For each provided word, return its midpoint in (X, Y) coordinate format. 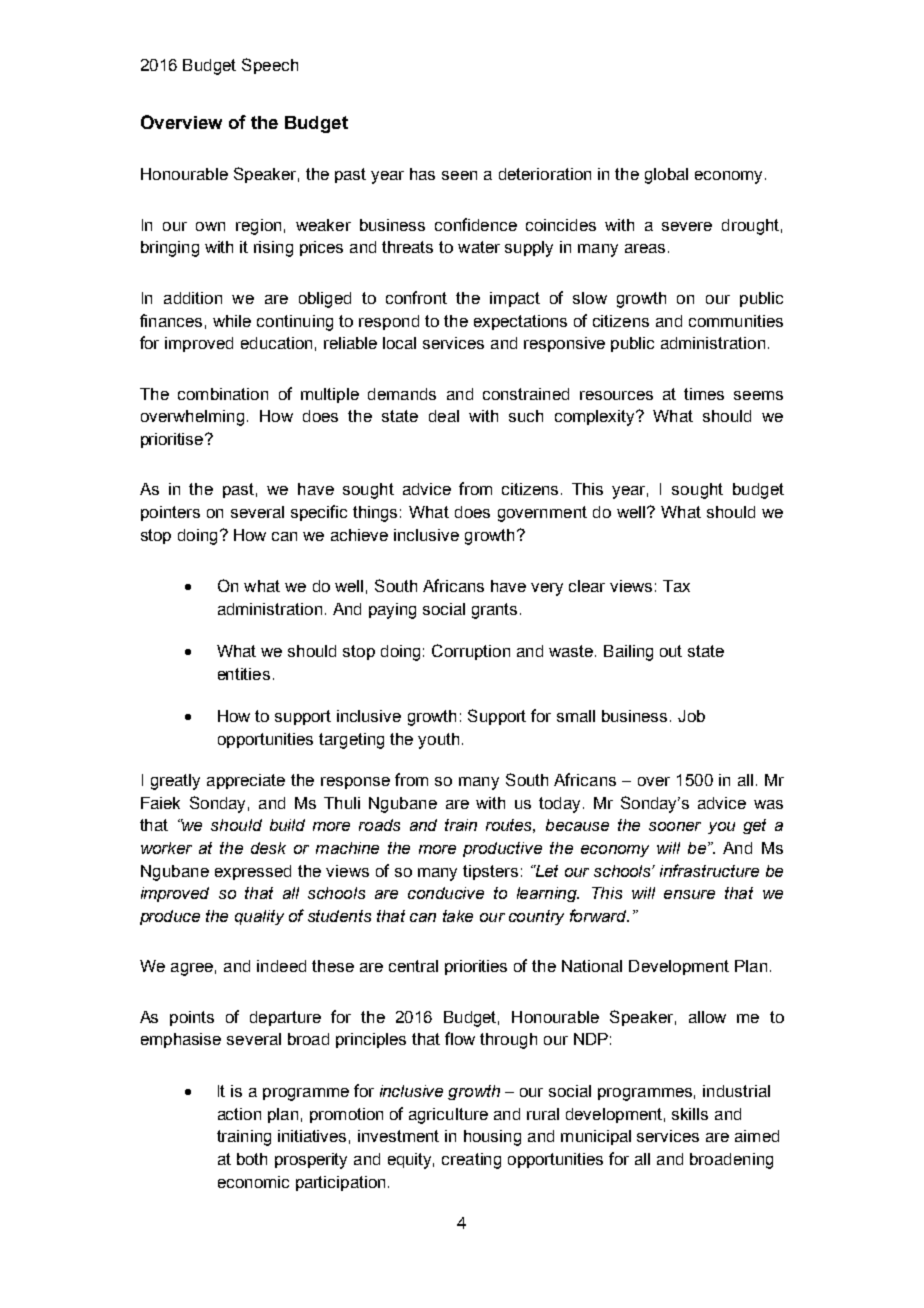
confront (416, 297)
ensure (689, 894)
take (458, 916)
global (666, 176)
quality (259, 917)
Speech (270, 66)
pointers (170, 513)
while (232, 321)
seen (459, 175)
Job (691, 716)
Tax (676, 586)
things (375, 514)
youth (438, 741)
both (252, 1159)
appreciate (246, 781)
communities (736, 321)
